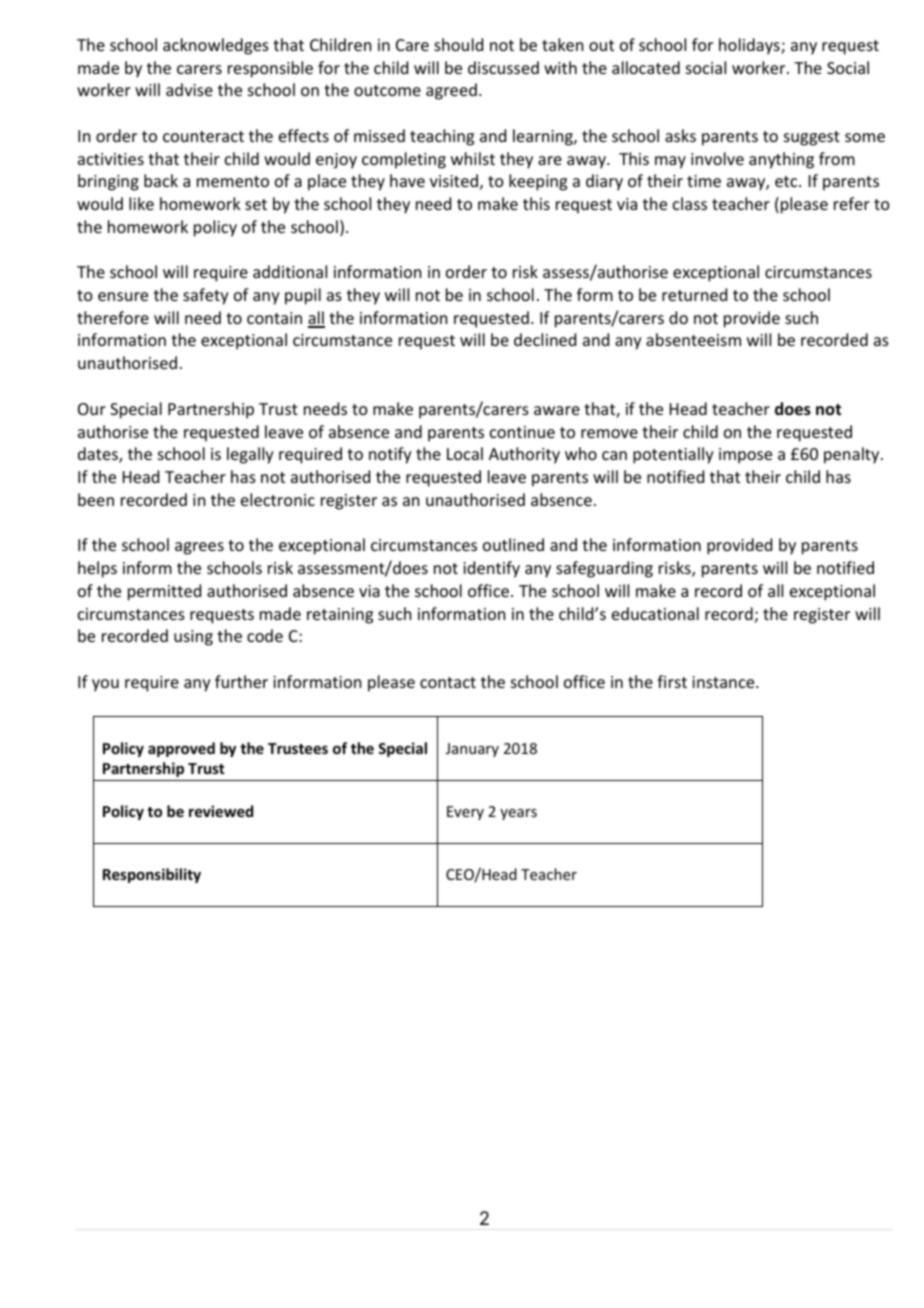 This image has width=924, height=1308. What do you see at coordinates (503, 67) in the image?
I see `discussed` at bounding box center [503, 67].
